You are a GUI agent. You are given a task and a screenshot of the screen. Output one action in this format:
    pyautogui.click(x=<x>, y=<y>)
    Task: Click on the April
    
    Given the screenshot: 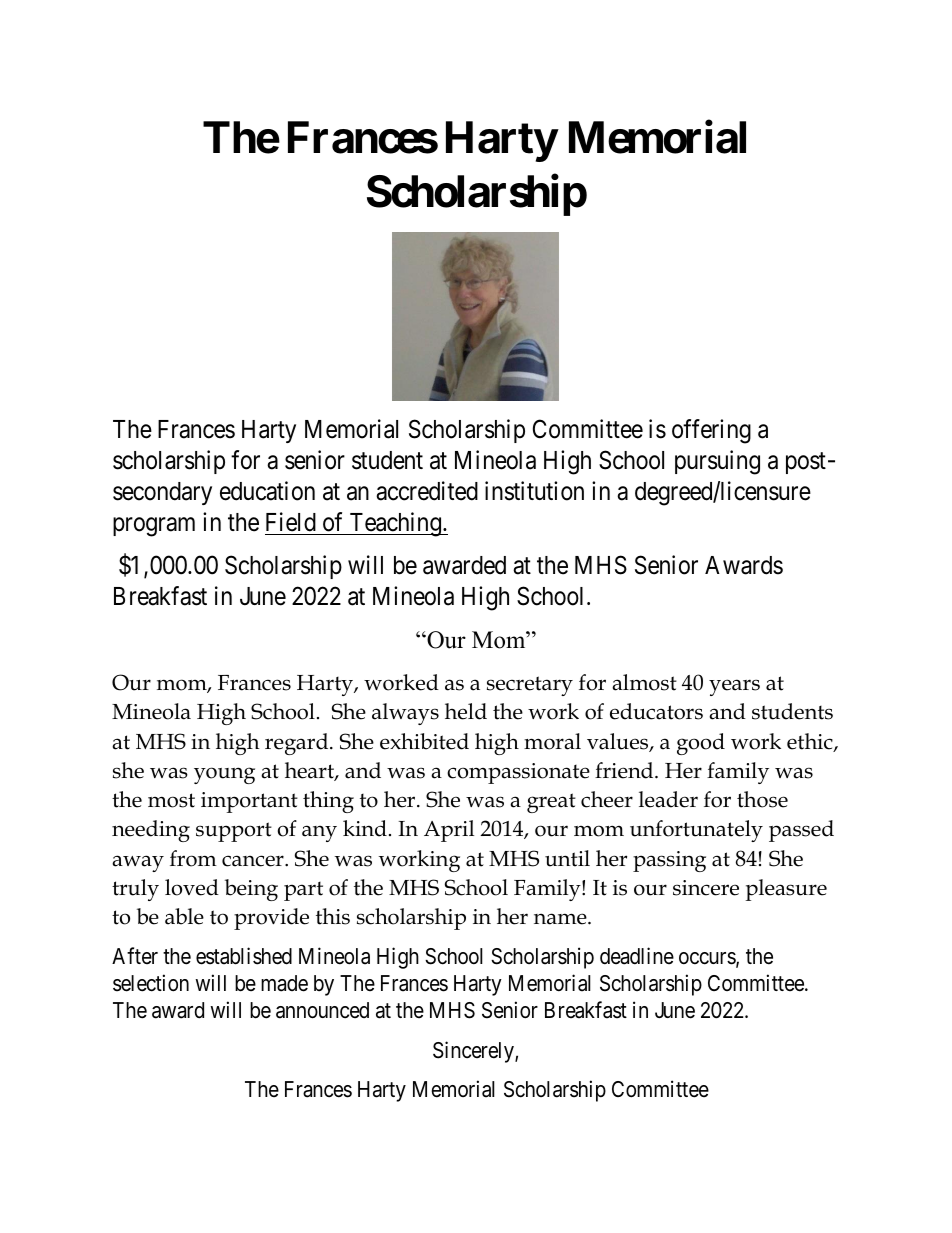 What is the action you would take?
    pyautogui.click(x=449, y=831)
